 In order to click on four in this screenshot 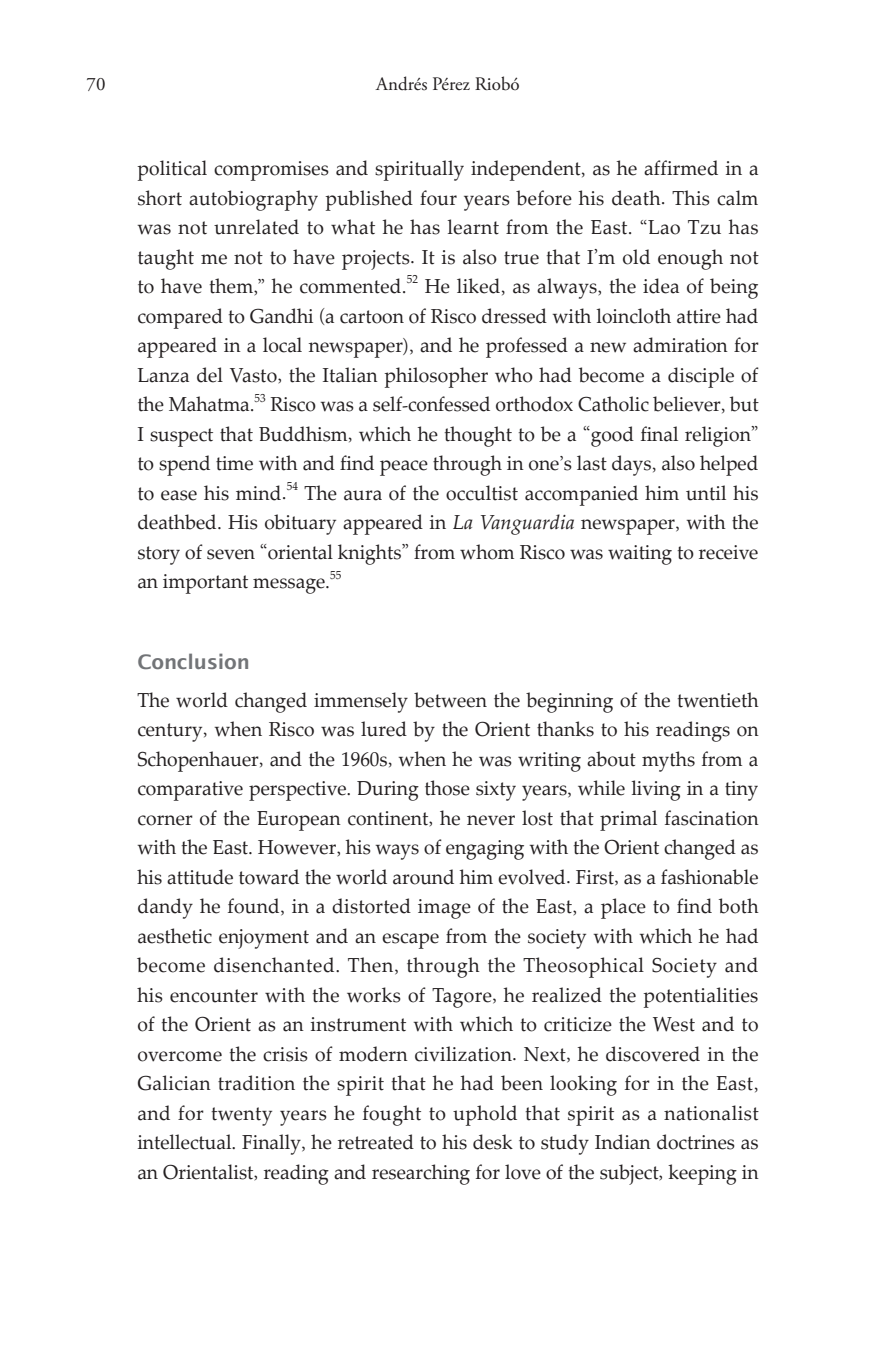, I will do `click(438, 198)`.
